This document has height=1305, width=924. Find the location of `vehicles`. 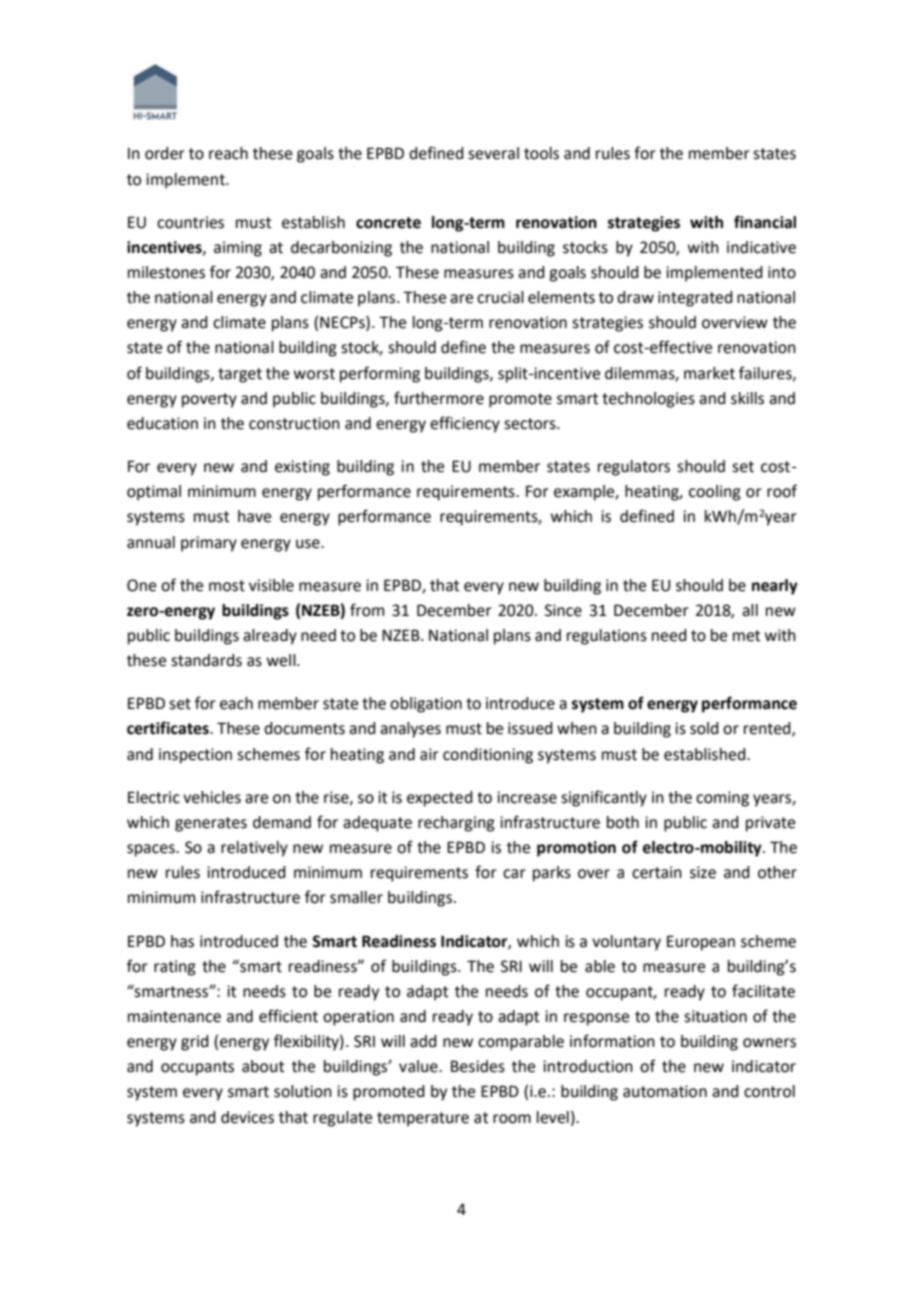

vehicles is located at coordinates (212, 797).
